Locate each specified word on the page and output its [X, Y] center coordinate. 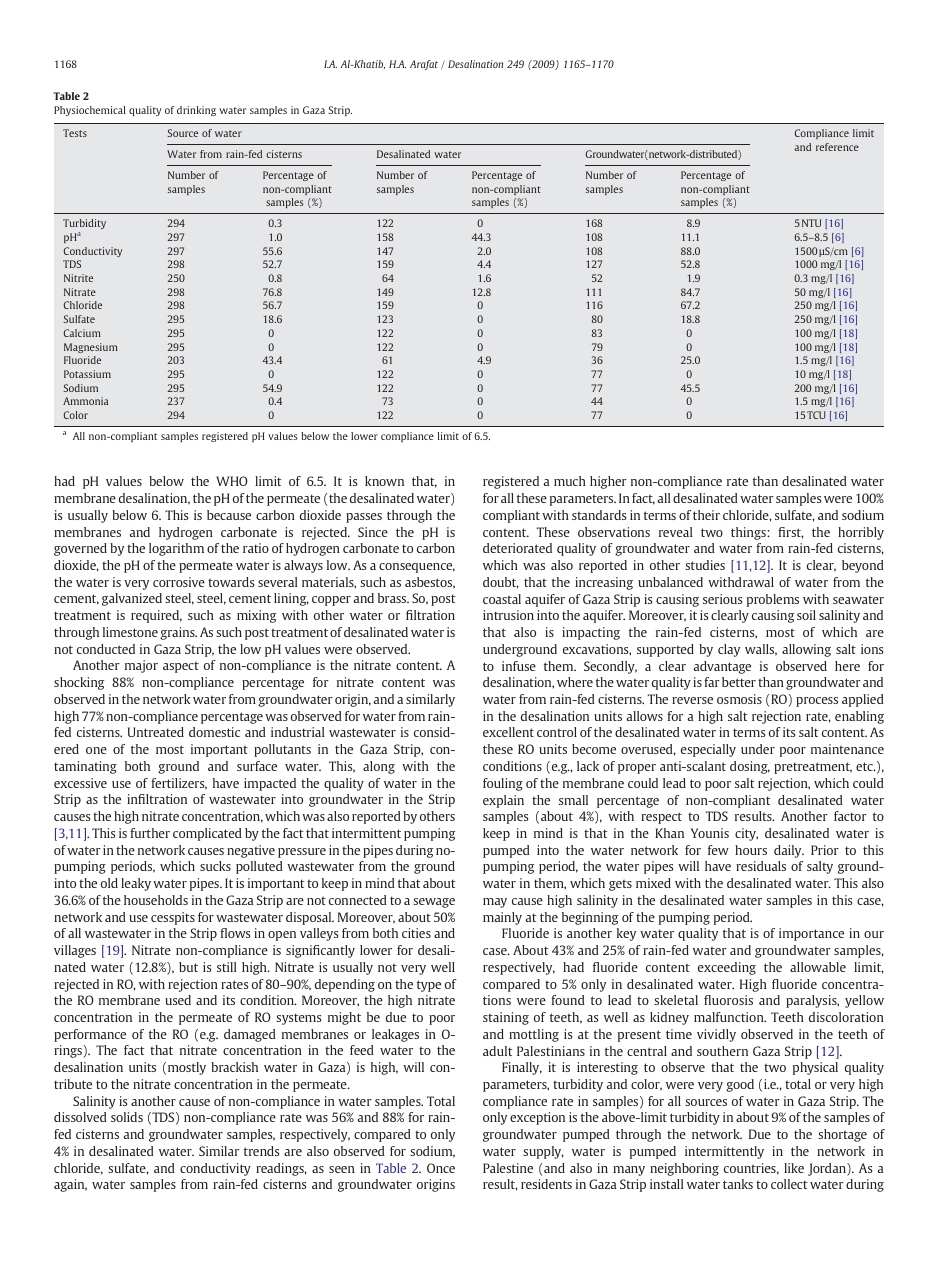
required [156, 616]
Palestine [508, 1168]
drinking [196, 111]
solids [127, 1117]
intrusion [508, 615]
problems [773, 600]
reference [837, 147]
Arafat [424, 65]
